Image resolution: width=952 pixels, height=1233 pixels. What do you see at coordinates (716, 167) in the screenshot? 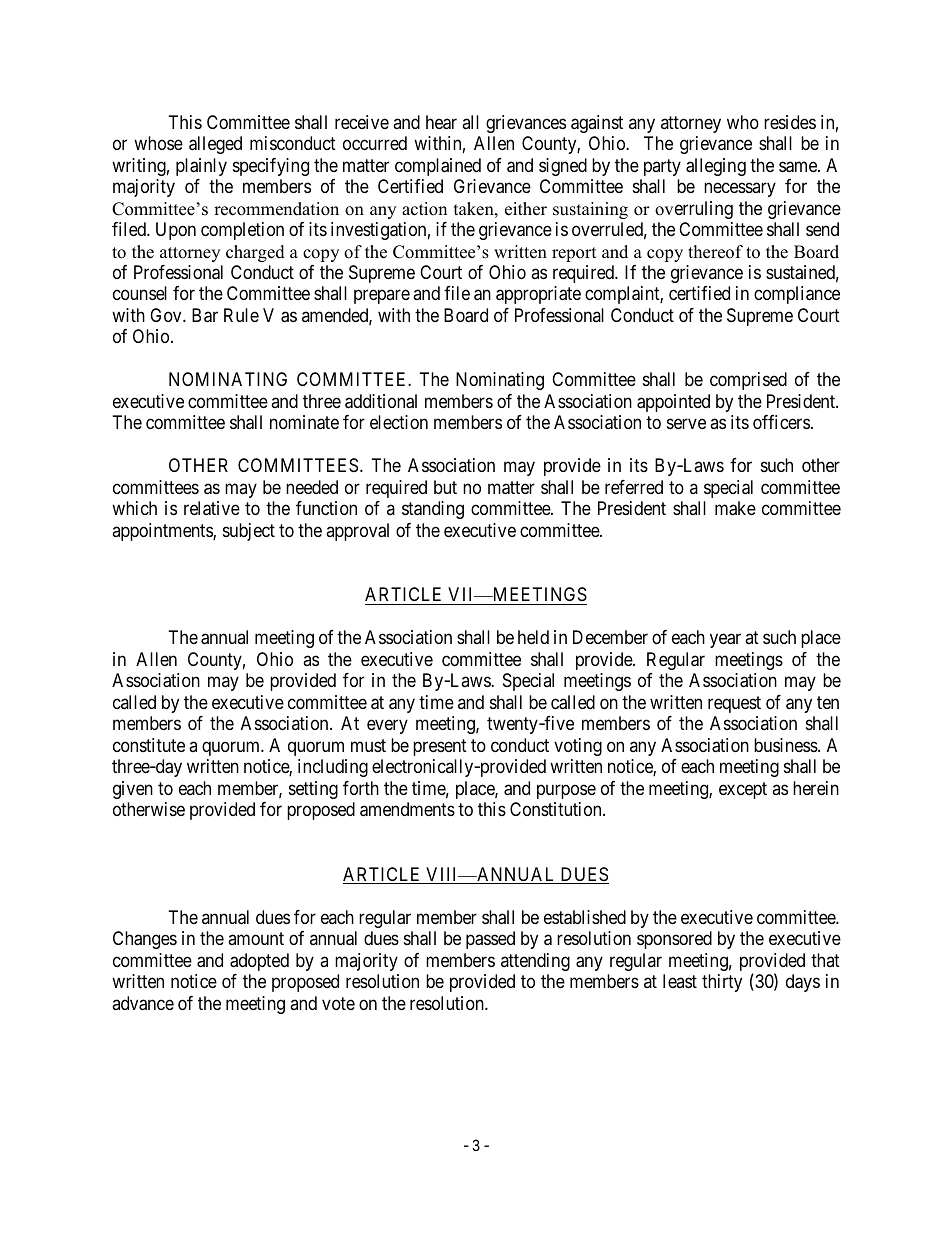
I see `alleging` at bounding box center [716, 167].
